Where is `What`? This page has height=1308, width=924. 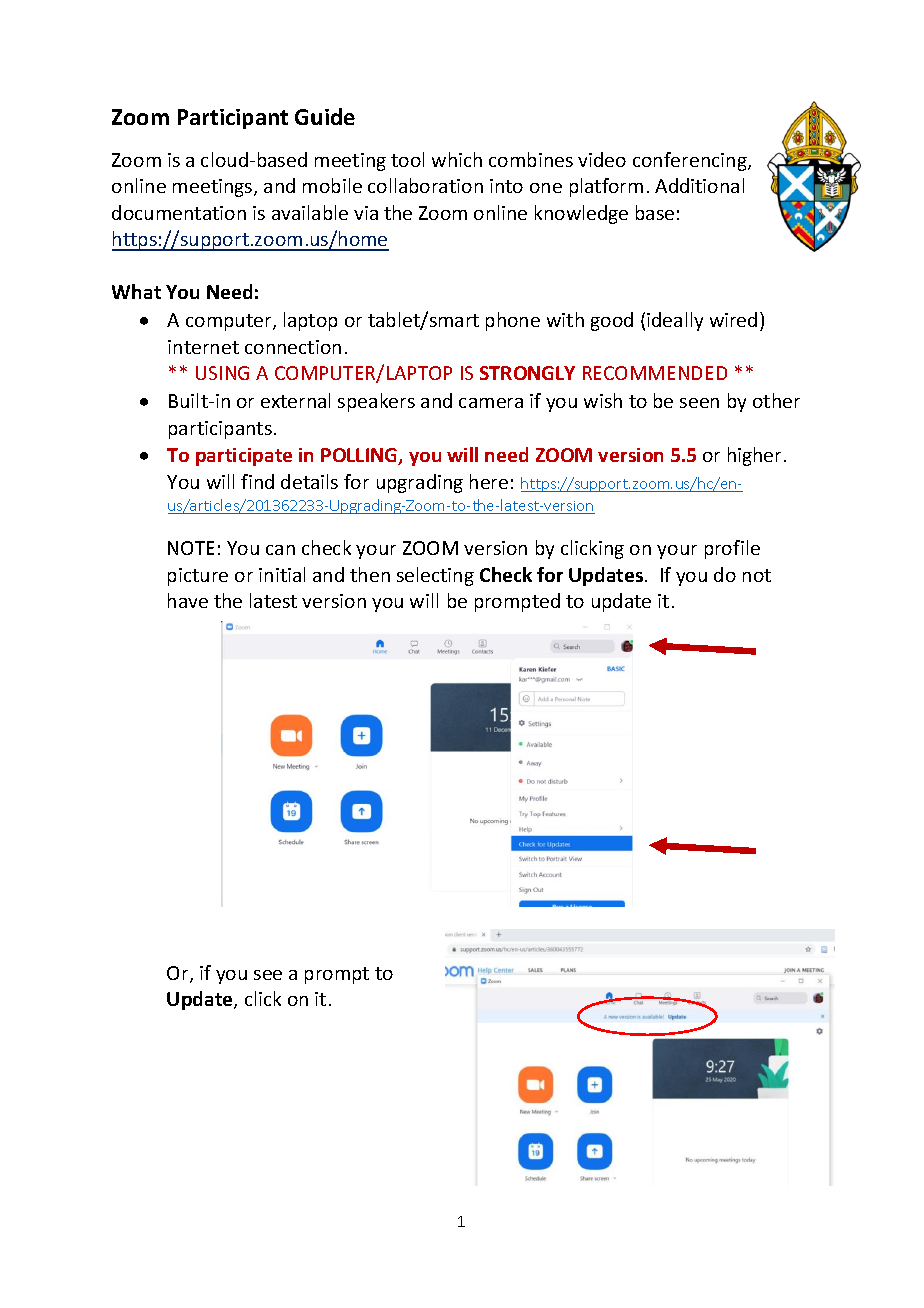 What is located at coordinates (136, 291).
